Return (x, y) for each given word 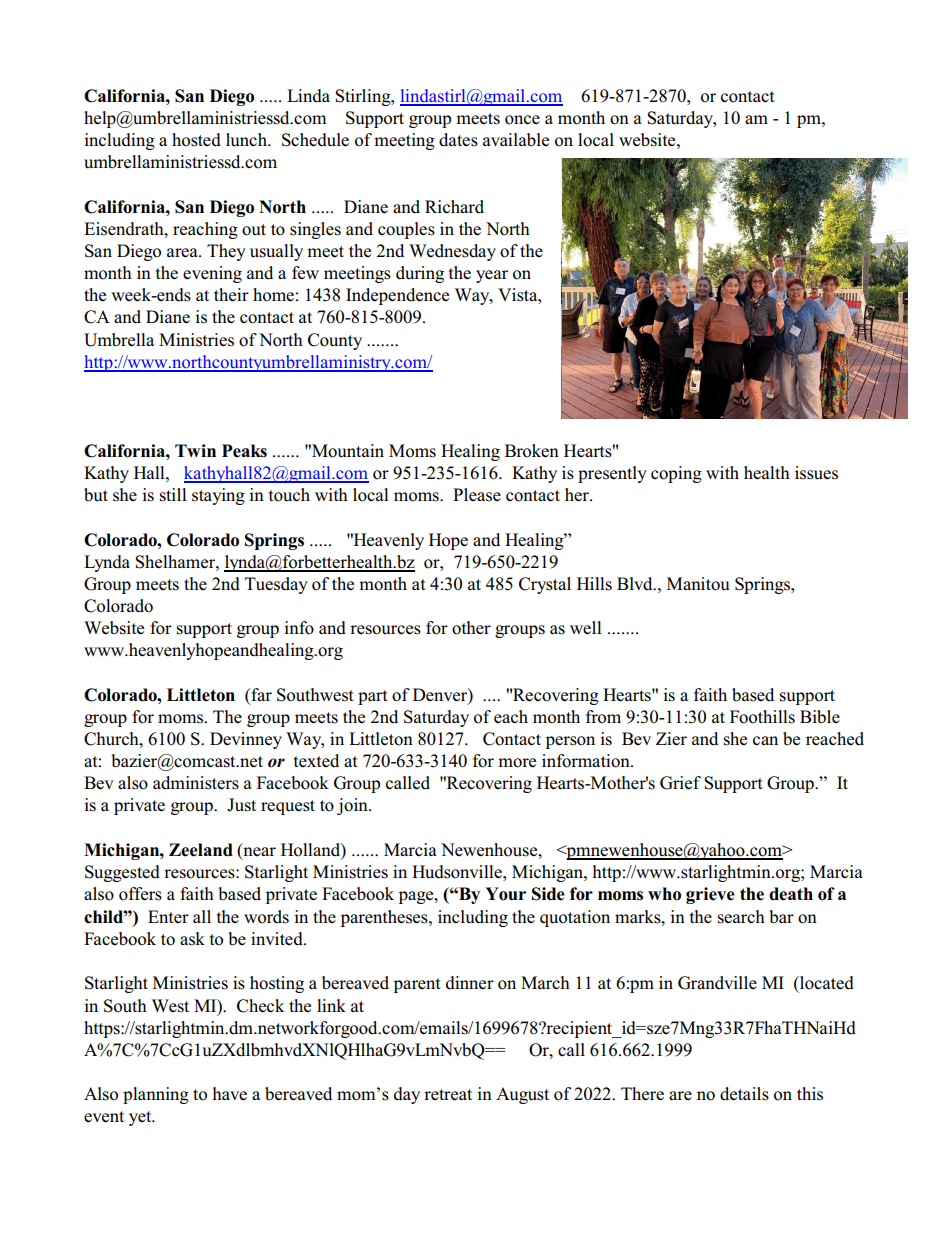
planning (156, 1095)
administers (196, 783)
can (765, 741)
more (517, 763)
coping (676, 474)
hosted (196, 140)
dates (458, 140)
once (522, 120)
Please (477, 495)
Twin (195, 450)
